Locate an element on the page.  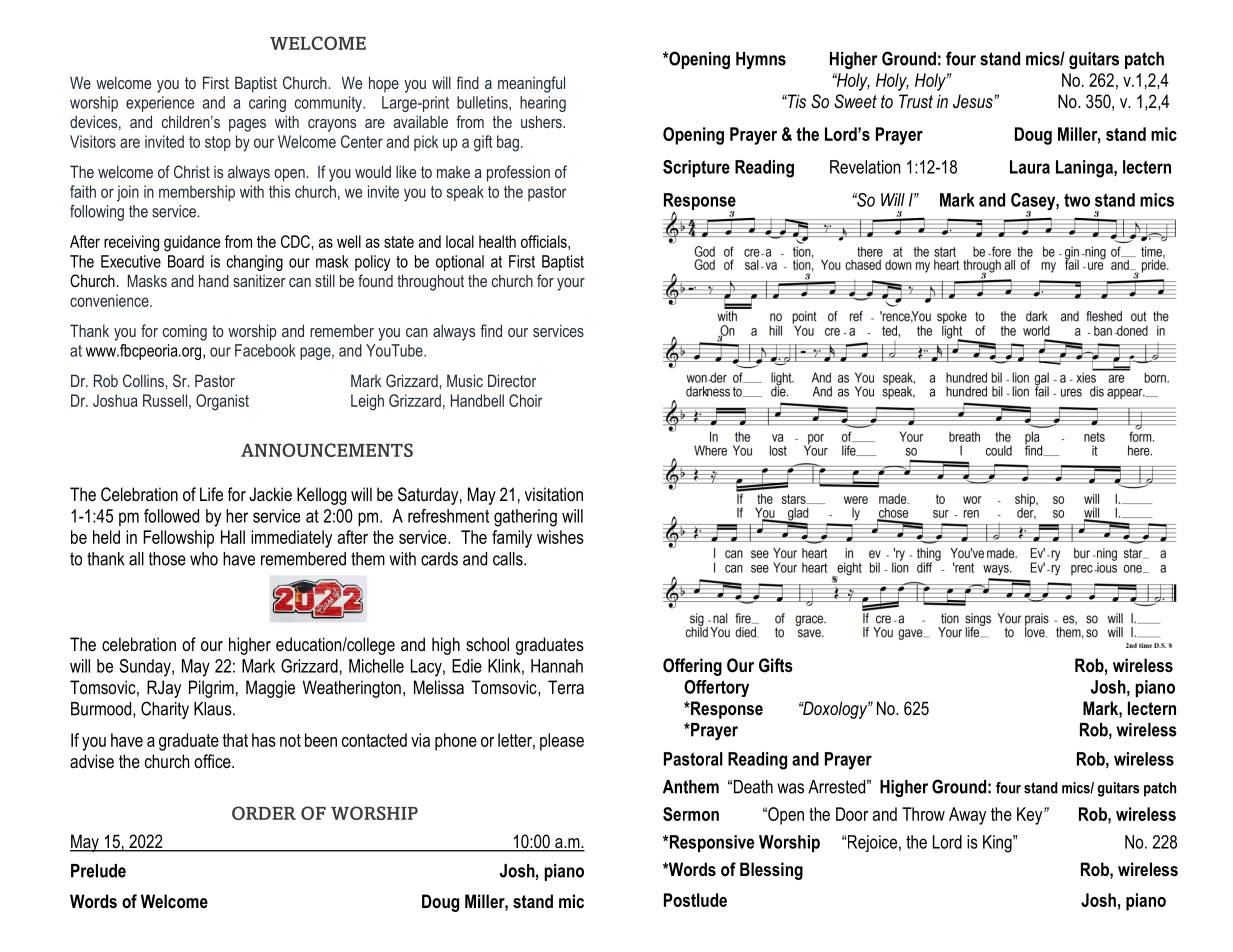
Jesus is located at coordinates (974, 101).
